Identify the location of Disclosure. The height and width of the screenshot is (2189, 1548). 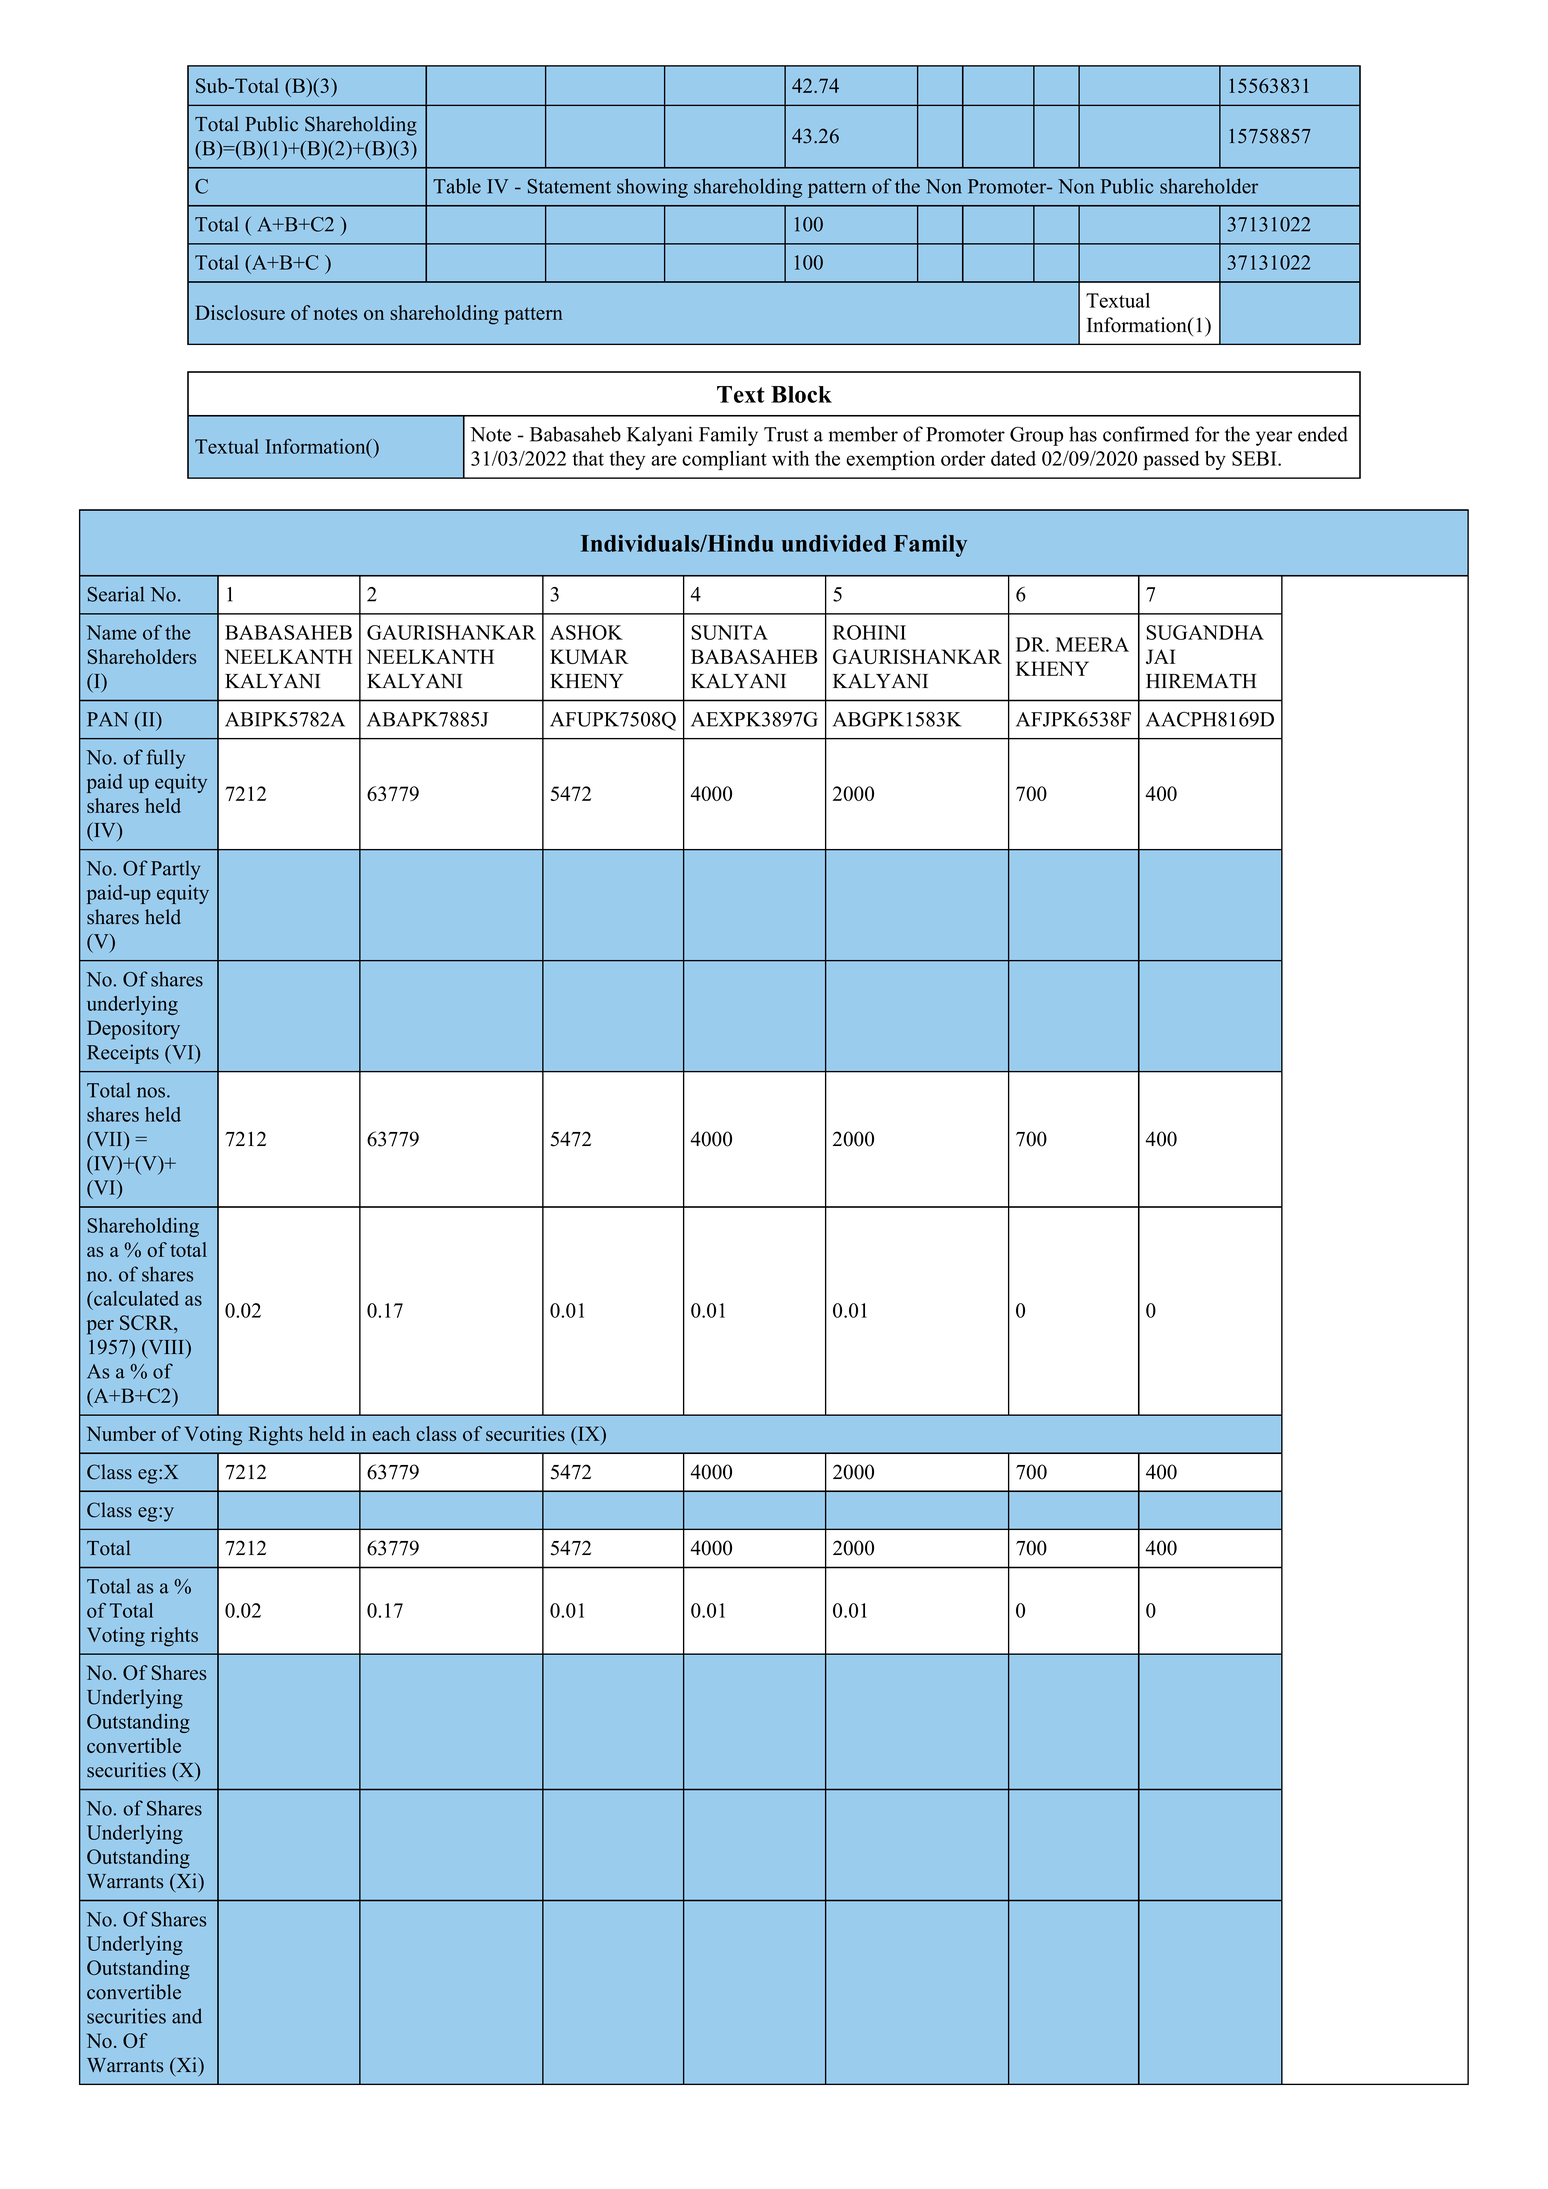
(240, 312).
